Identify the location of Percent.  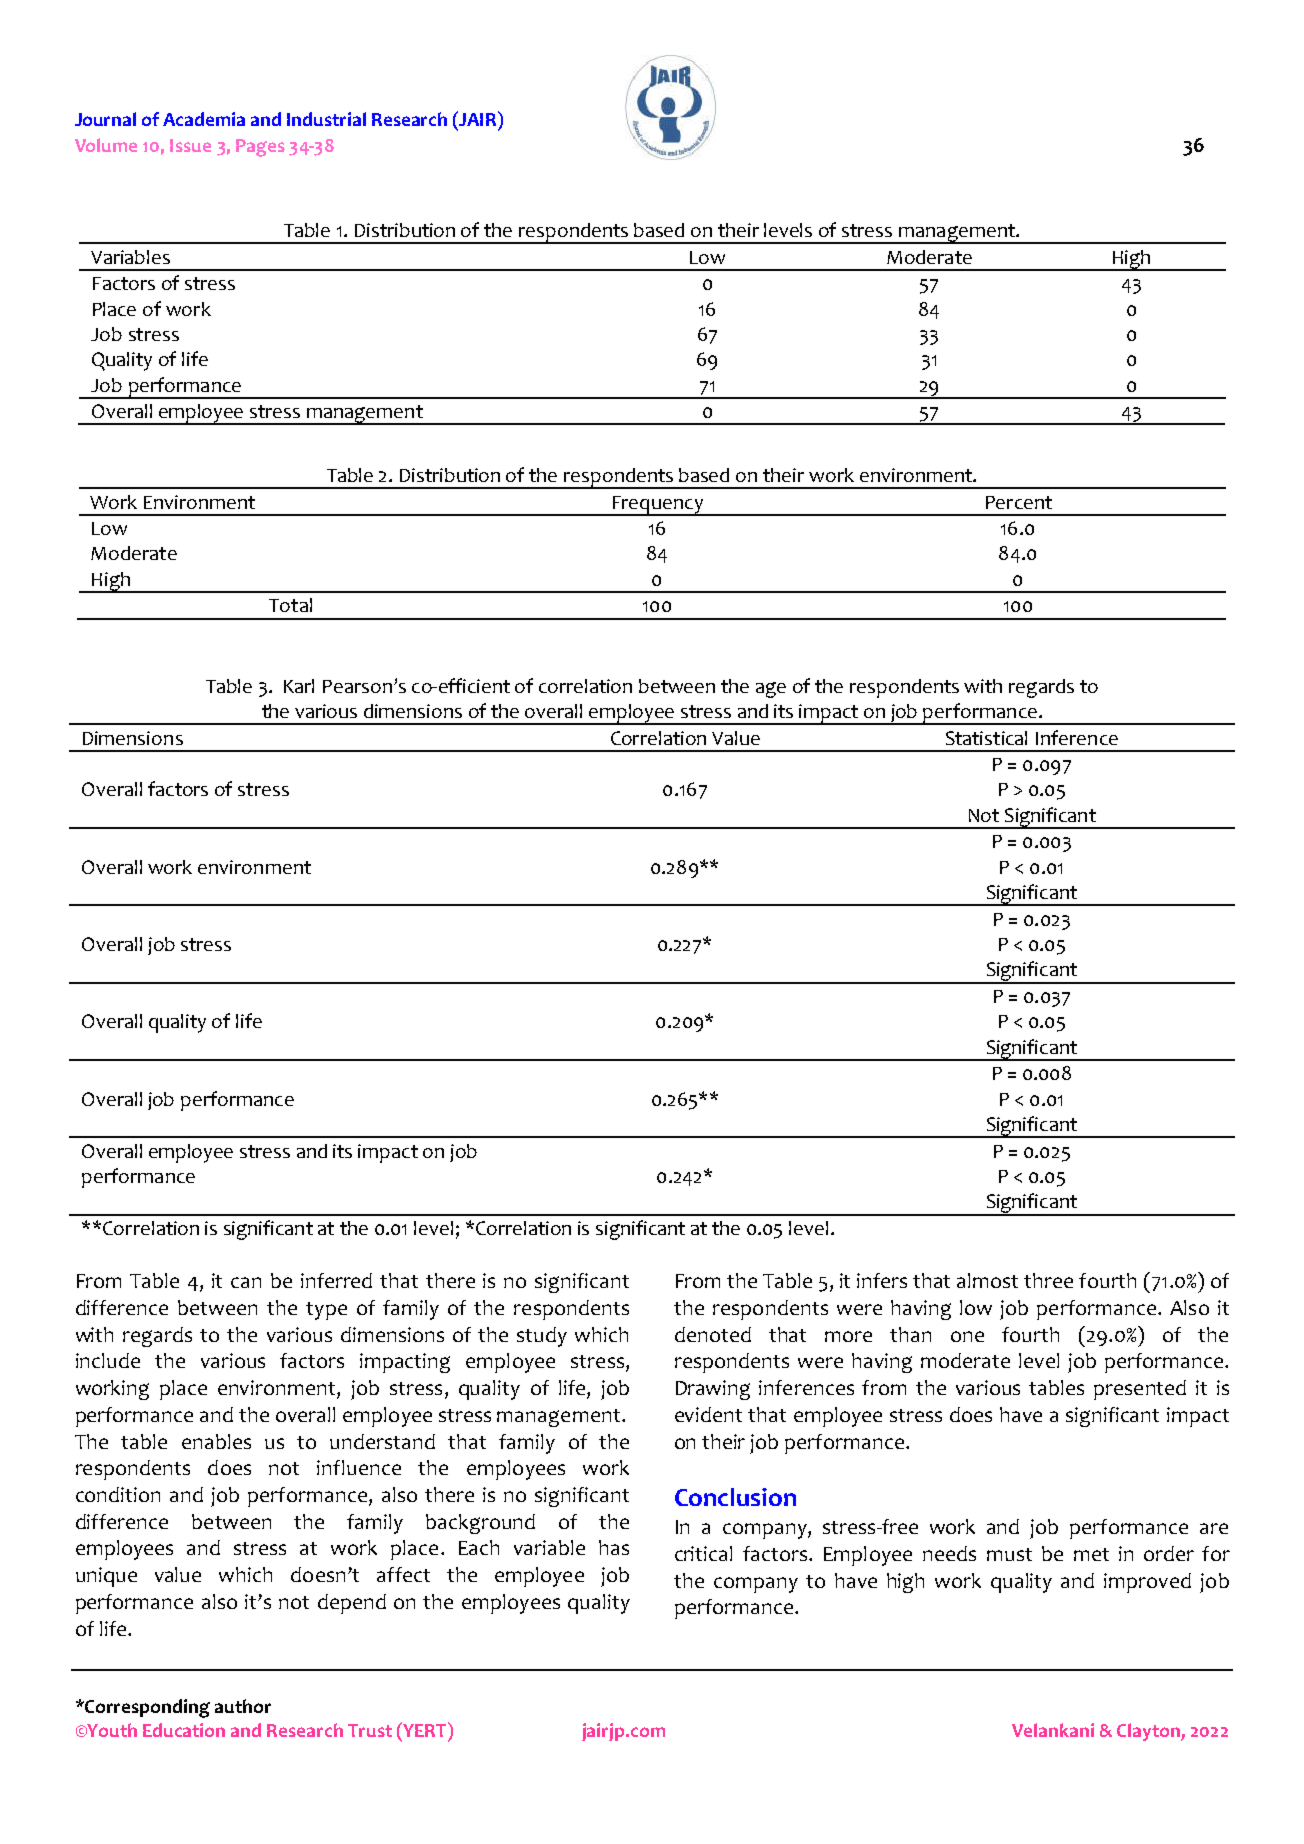
(1019, 502).
